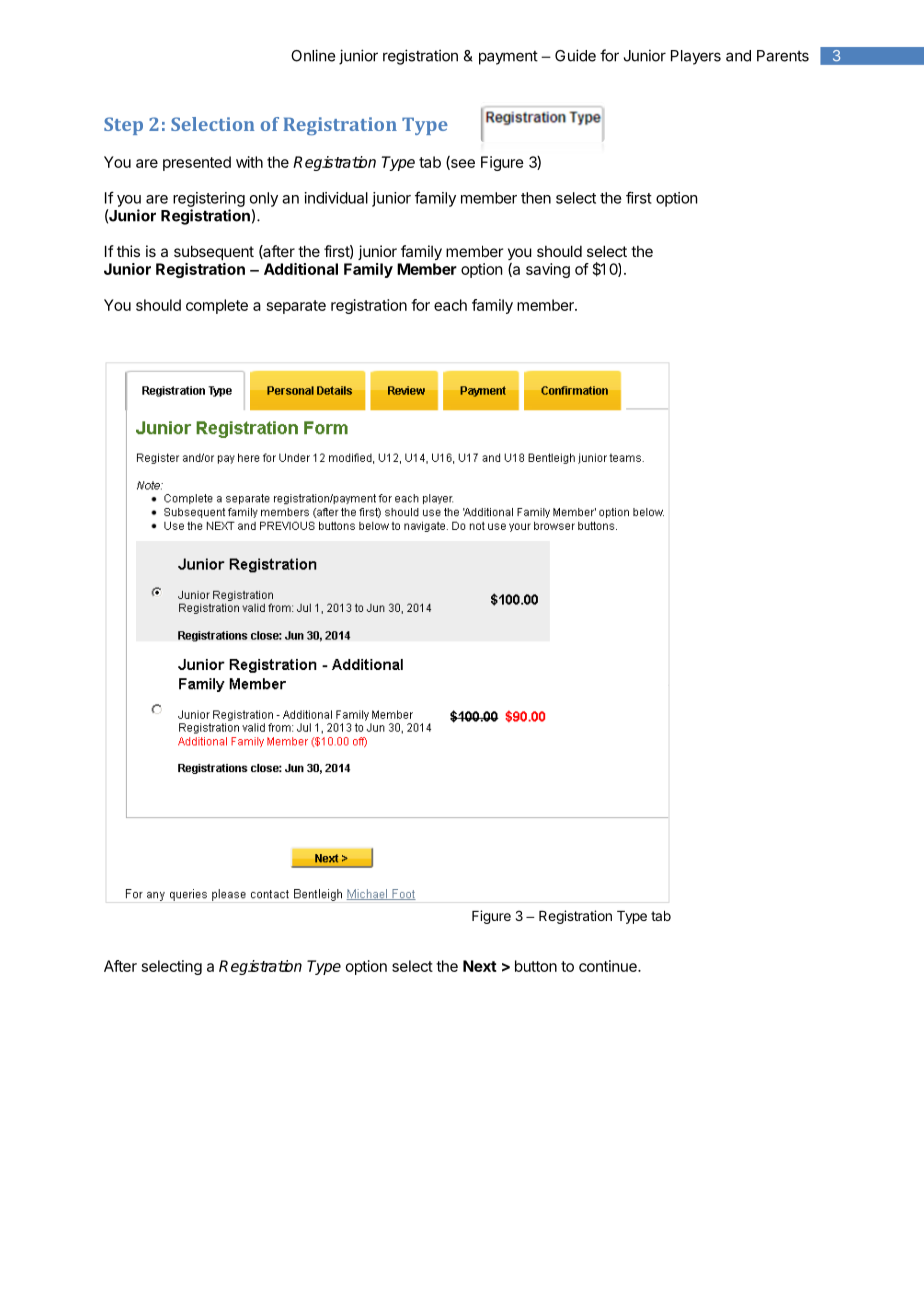  What do you see at coordinates (480, 966) in the screenshot?
I see `Next` at bounding box center [480, 966].
